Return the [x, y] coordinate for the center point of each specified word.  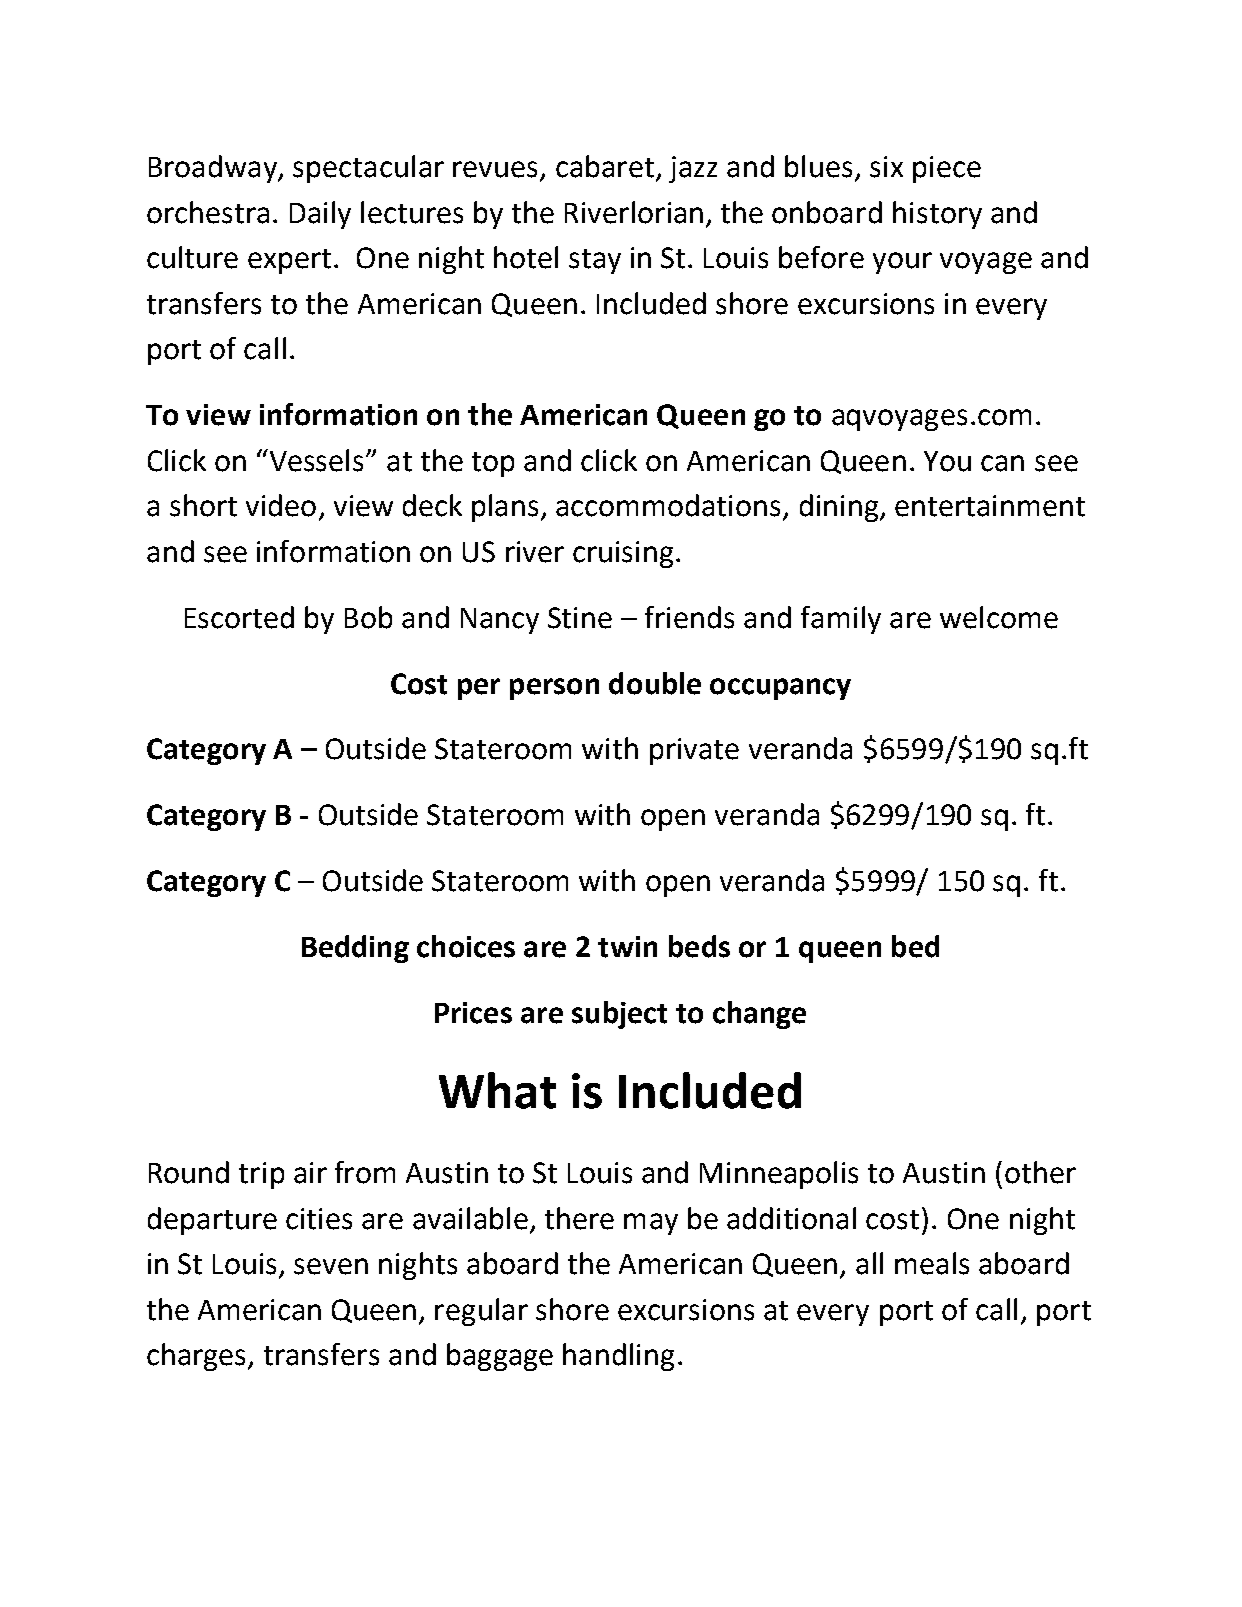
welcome [999, 617]
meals [932, 1263]
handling [618, 1357]
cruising [623, 554]
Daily [320, 215]
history [937, 215]
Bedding [355, 949]
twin [627, 947]
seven [331, 1266]
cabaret [606, 167]
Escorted [239, 617]
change [759, 1015]
